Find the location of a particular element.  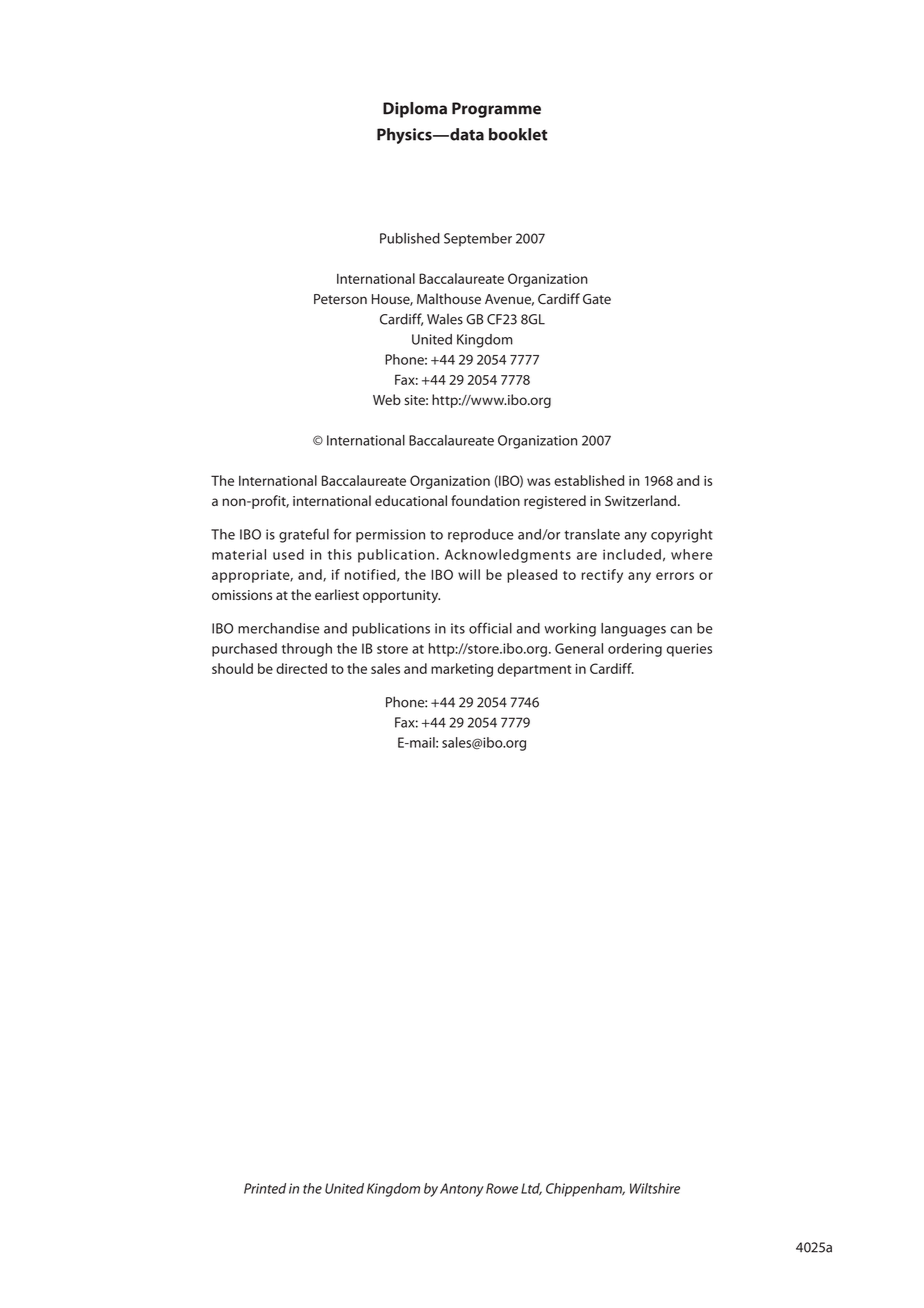

directed is located at coordinates (301, 668).
